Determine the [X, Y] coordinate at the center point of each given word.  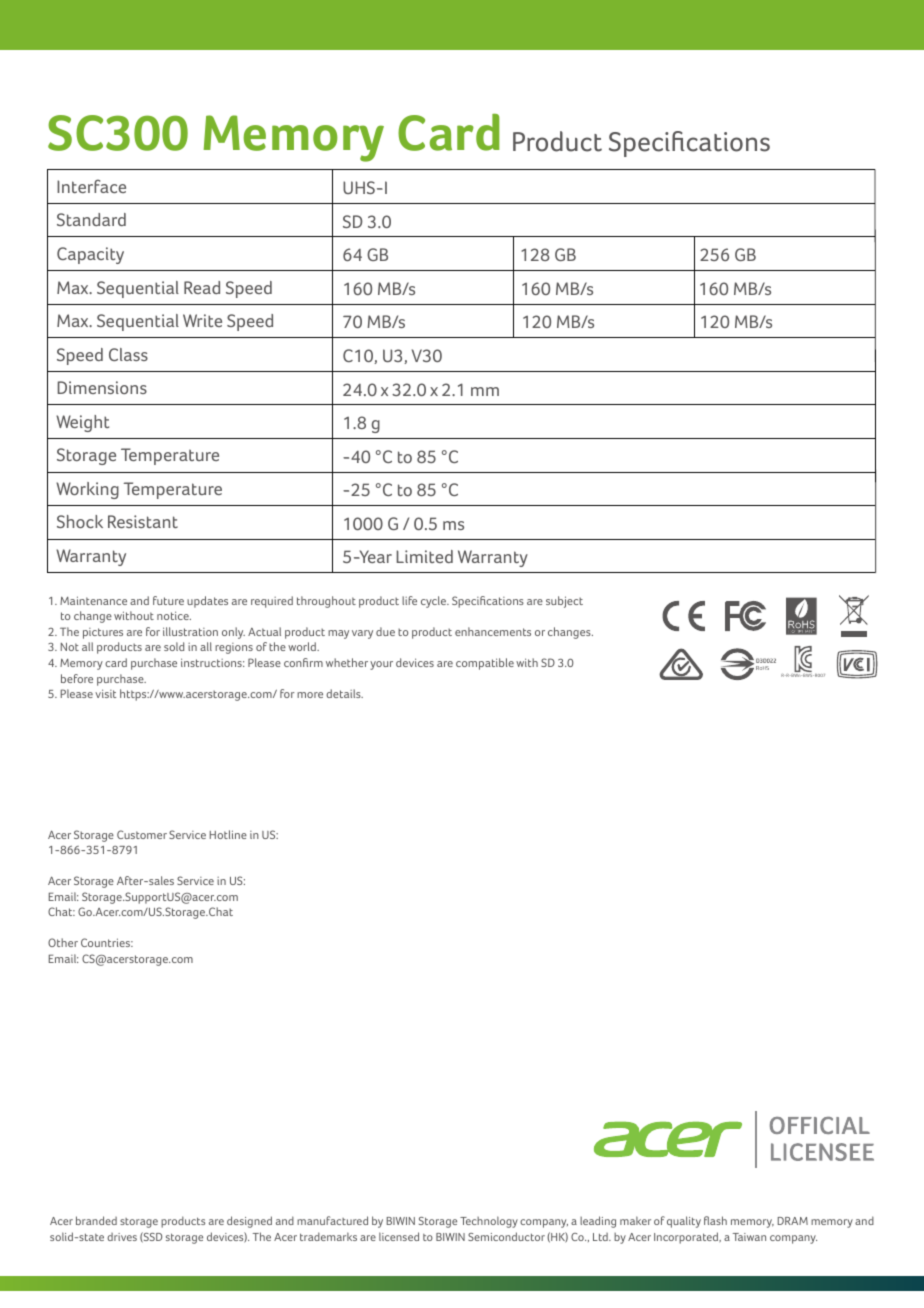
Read [202, 287]
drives [122, 1237]
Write [202, 320]
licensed [399, 1236]
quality [684, 1222]
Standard [91, 219]
